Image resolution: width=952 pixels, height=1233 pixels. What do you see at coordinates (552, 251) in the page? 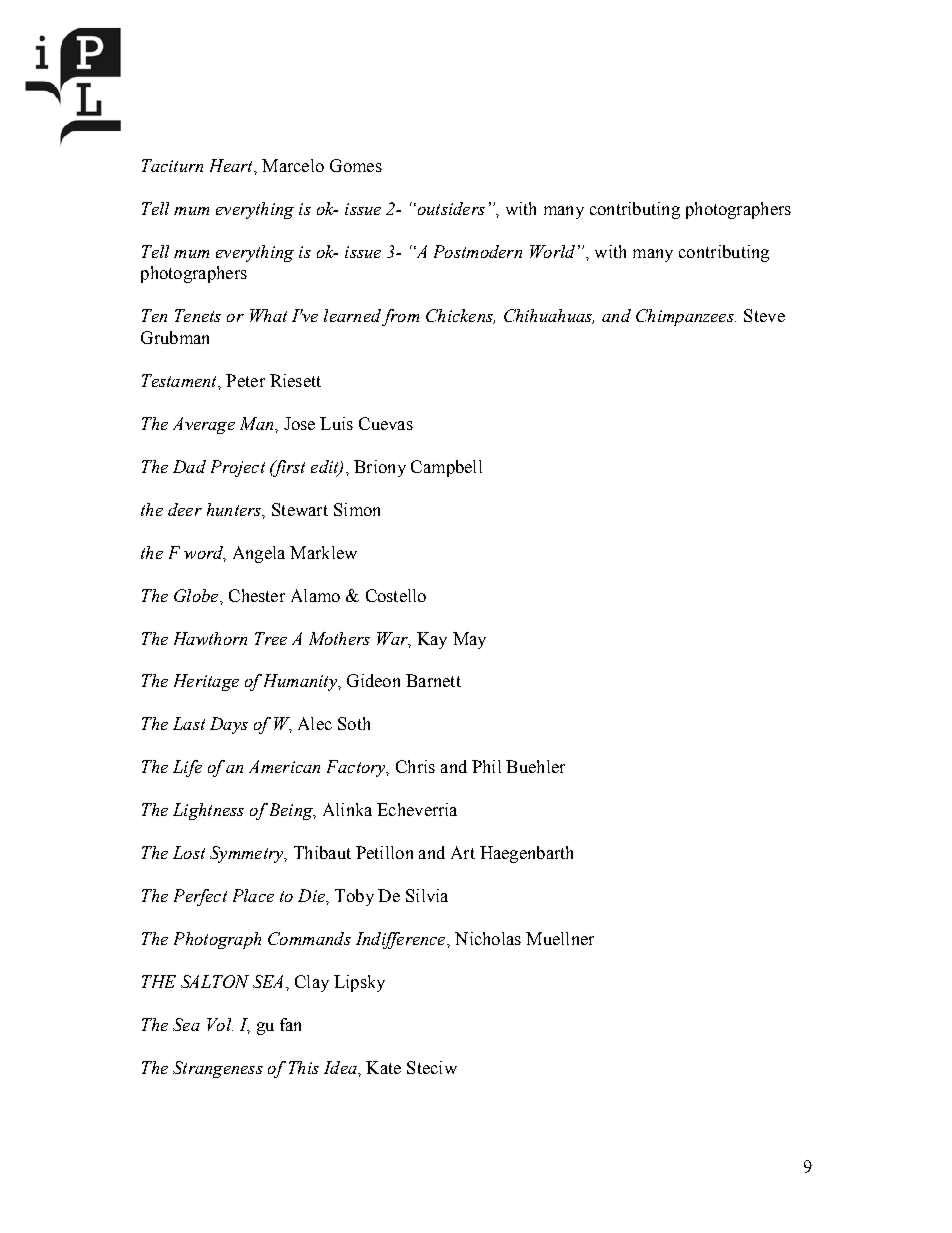
I see `World` at bounding box center [552, 251].
